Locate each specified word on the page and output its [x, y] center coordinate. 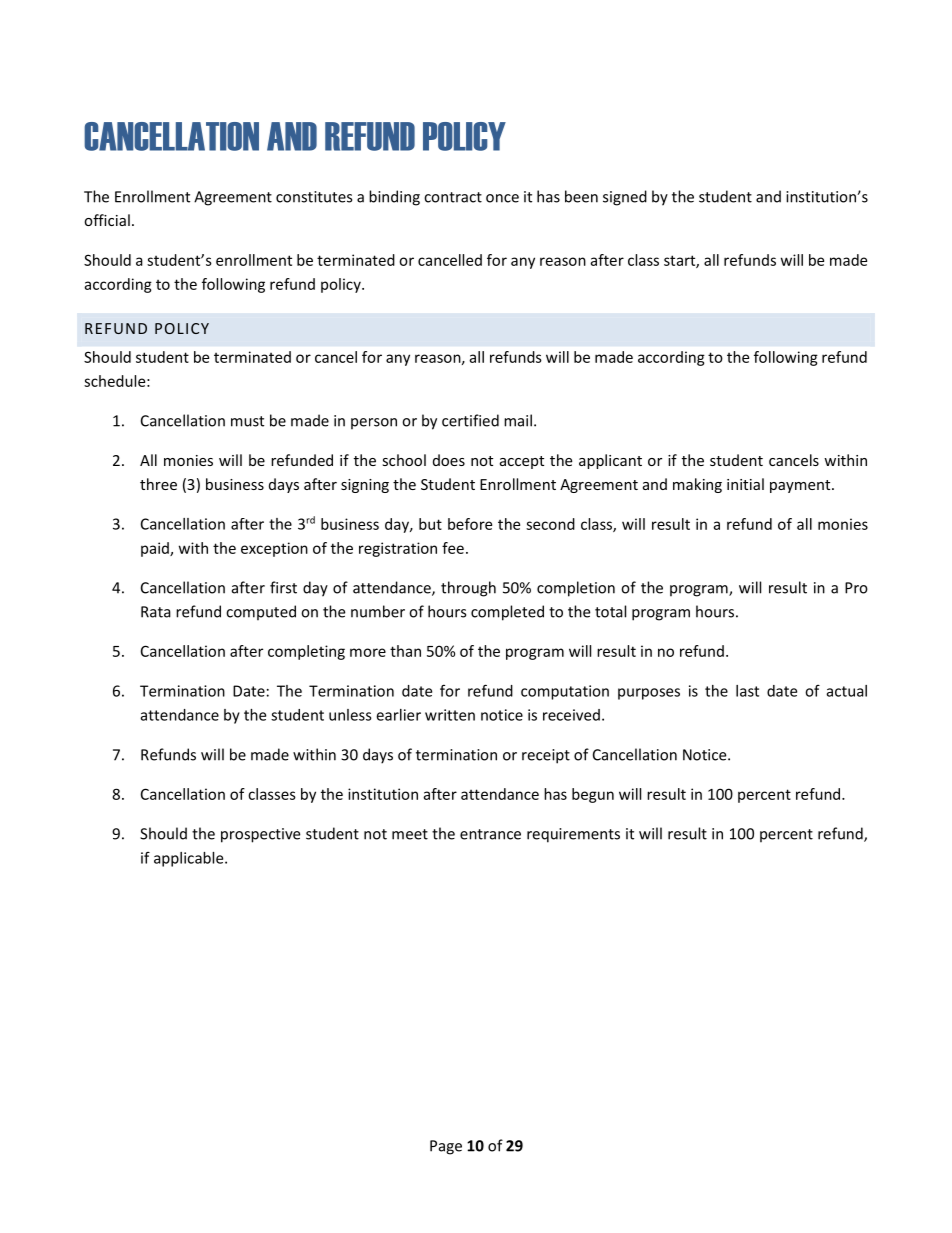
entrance [490, 834]
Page [446, 1147]
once [502, 198]
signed [625, 198]
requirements [573, 835]
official [107, 220]
